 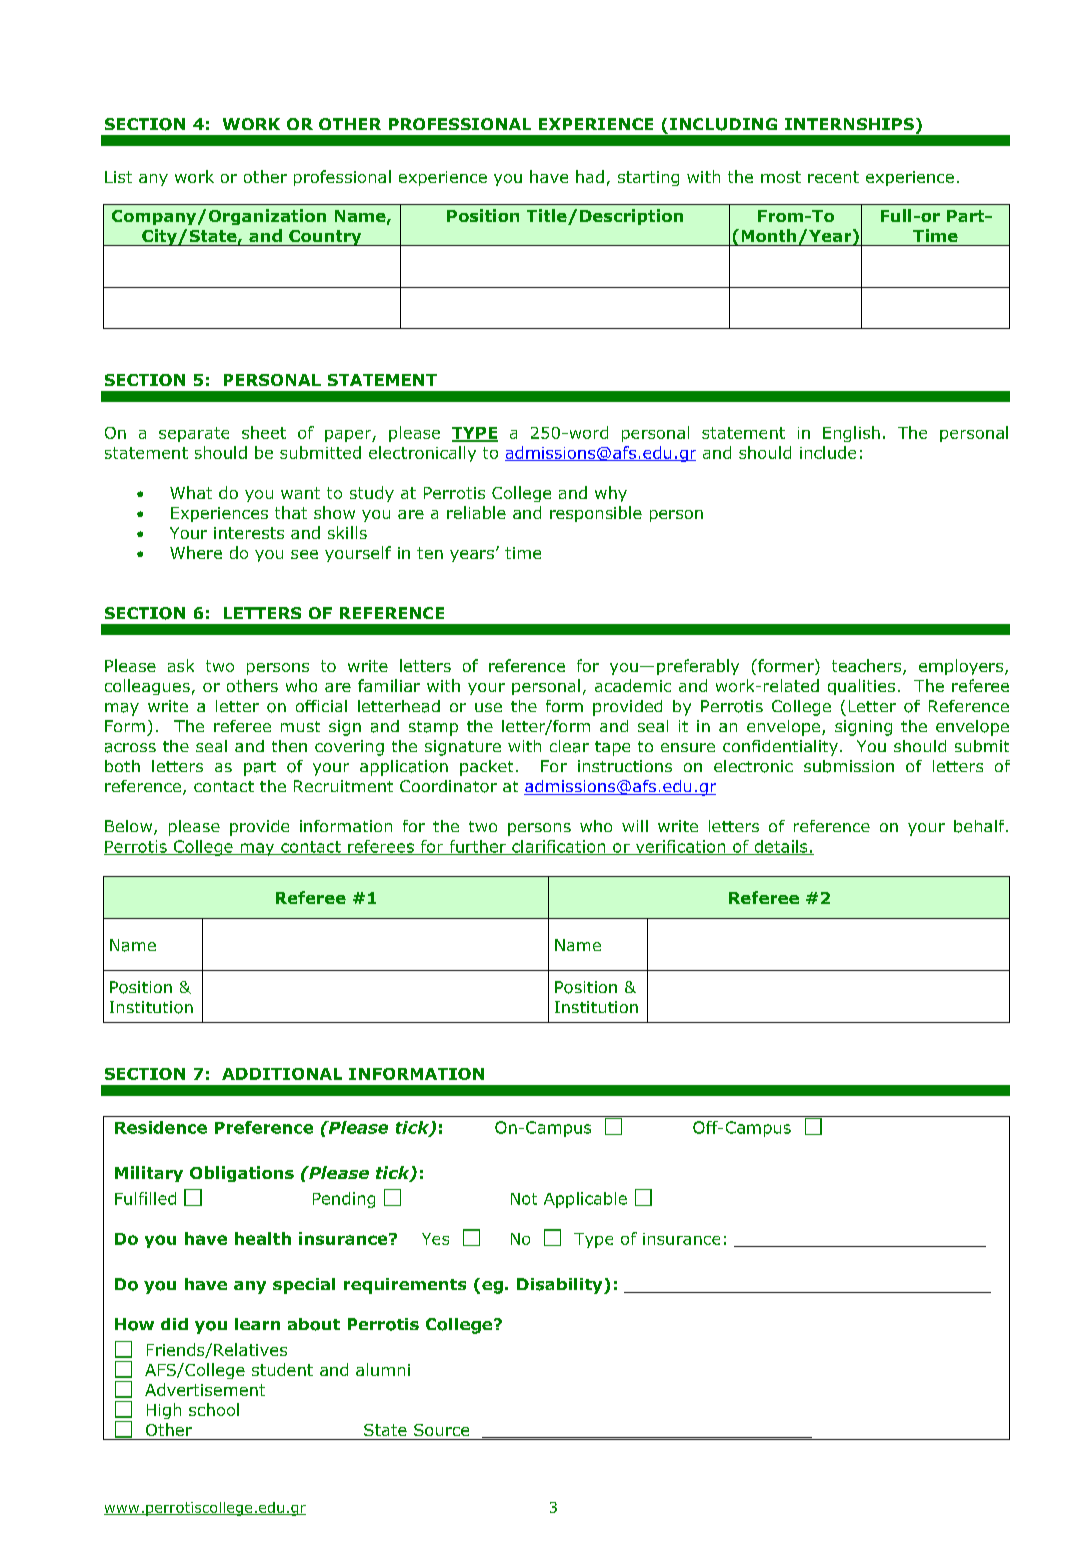 What do you see at coordinates (569, 746) in the document?
I see `clear` at bounding box center [569, 746].
